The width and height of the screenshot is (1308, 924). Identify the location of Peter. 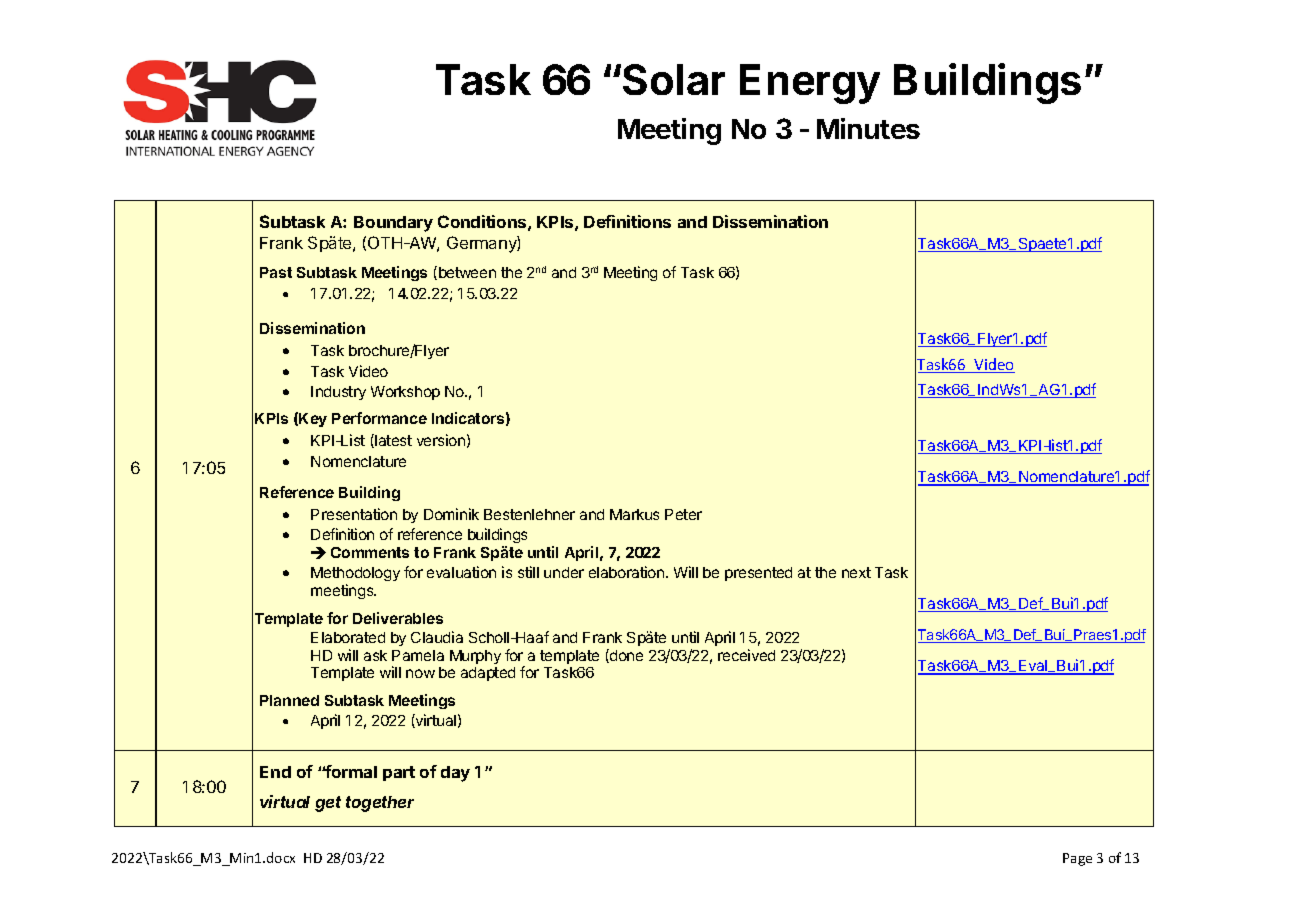
(683, 514).
